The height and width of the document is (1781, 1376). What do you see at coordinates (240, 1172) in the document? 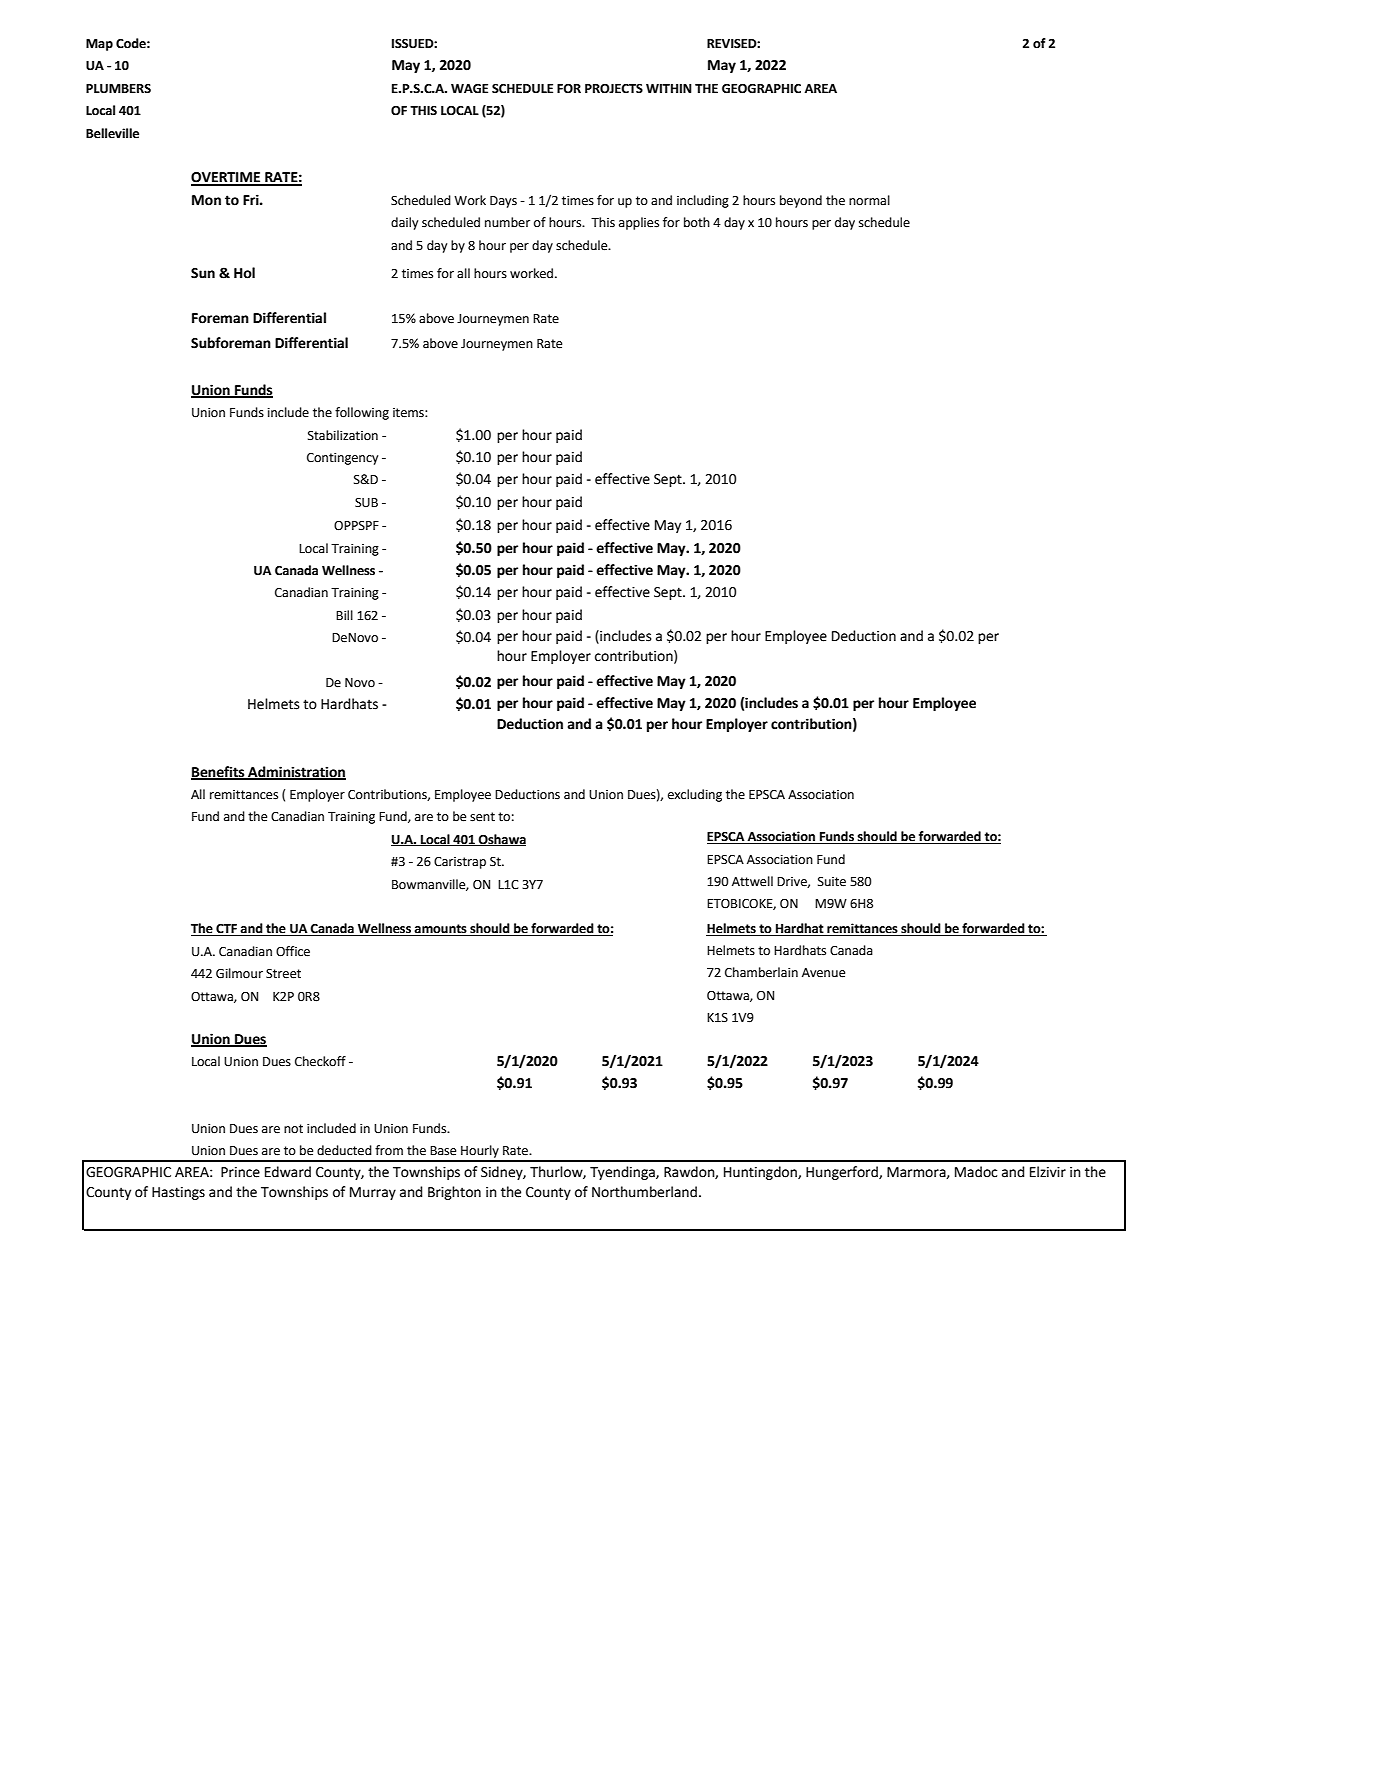
I see `Prince` at bounding box center [240, 1172].
